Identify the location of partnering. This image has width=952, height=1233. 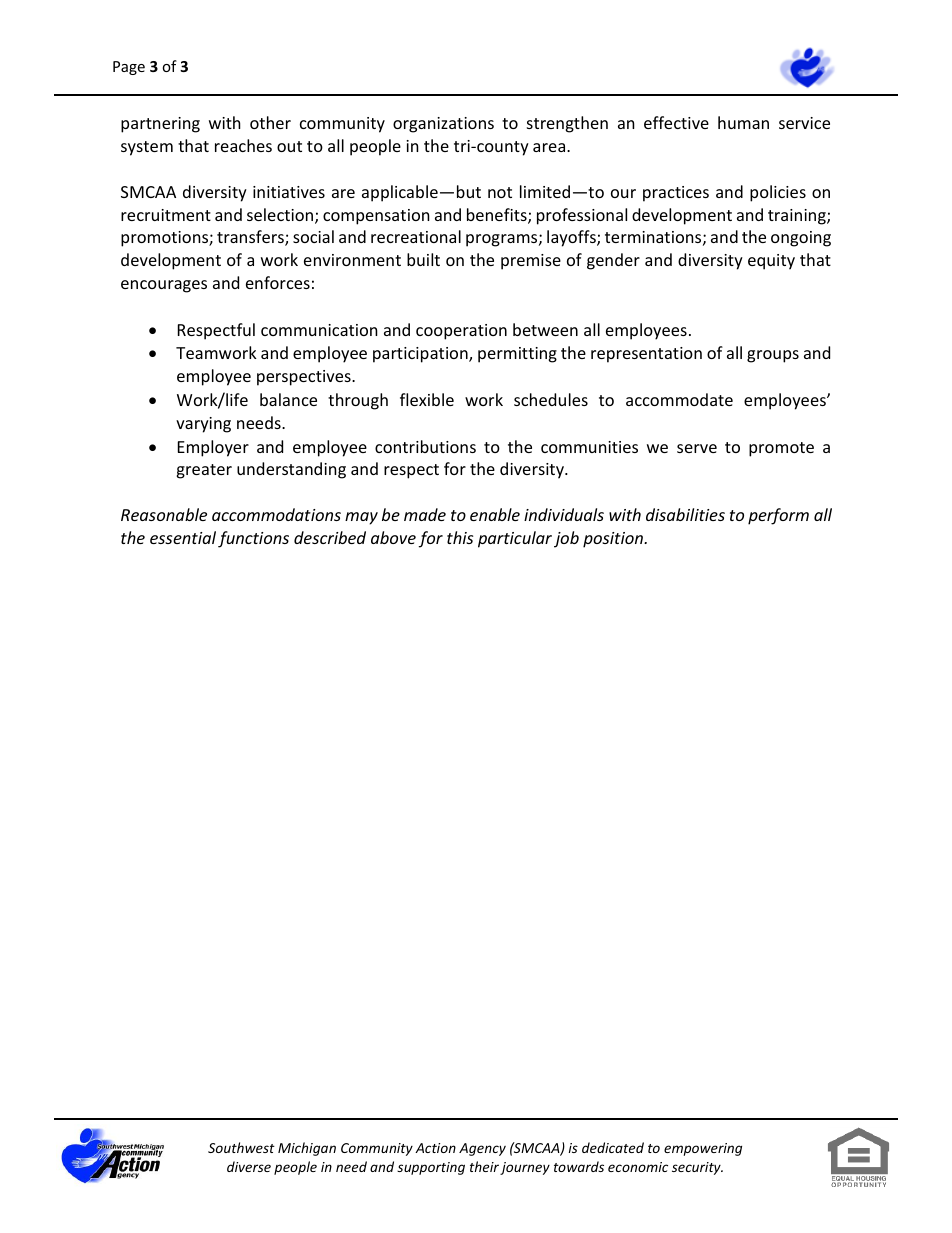
(160, 125).
